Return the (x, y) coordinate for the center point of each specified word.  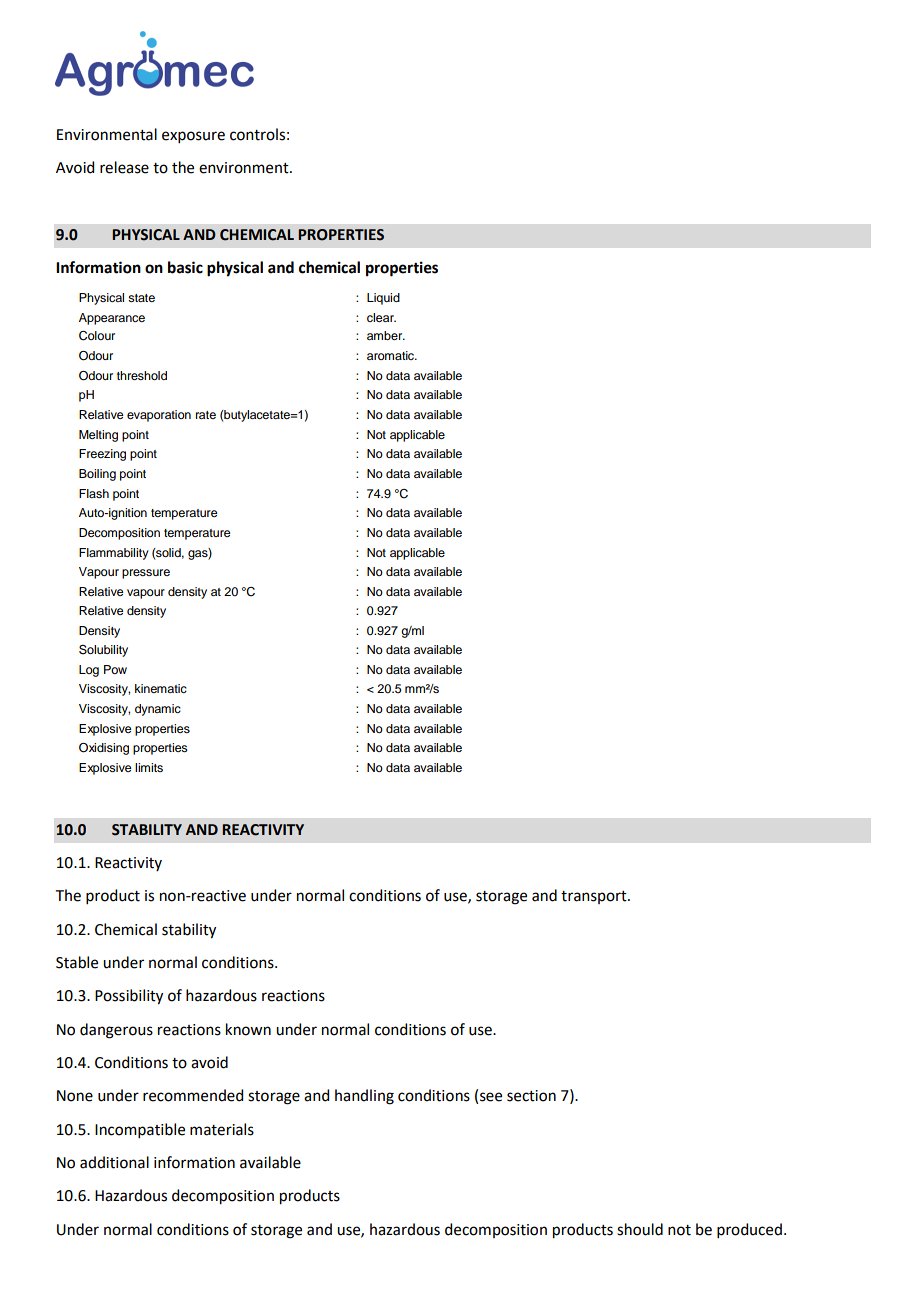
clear (381, 317)
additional (114, 1162)
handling (364, 1097)
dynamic (158, 710)
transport (595, 897)
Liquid (383, 299)
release (124, 167)
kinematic (161, 688)
